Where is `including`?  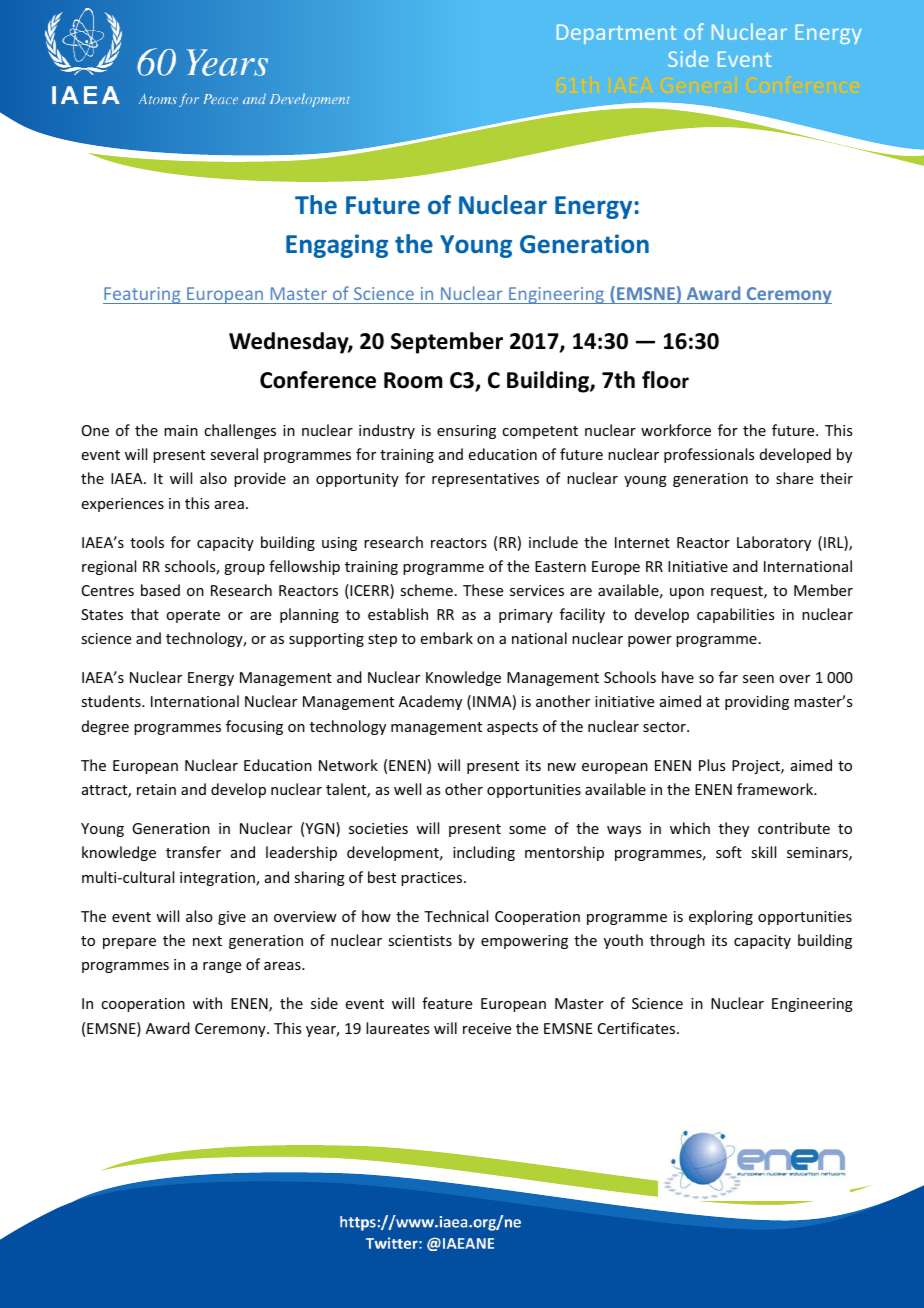
including is located at coordinates (484, 853).
